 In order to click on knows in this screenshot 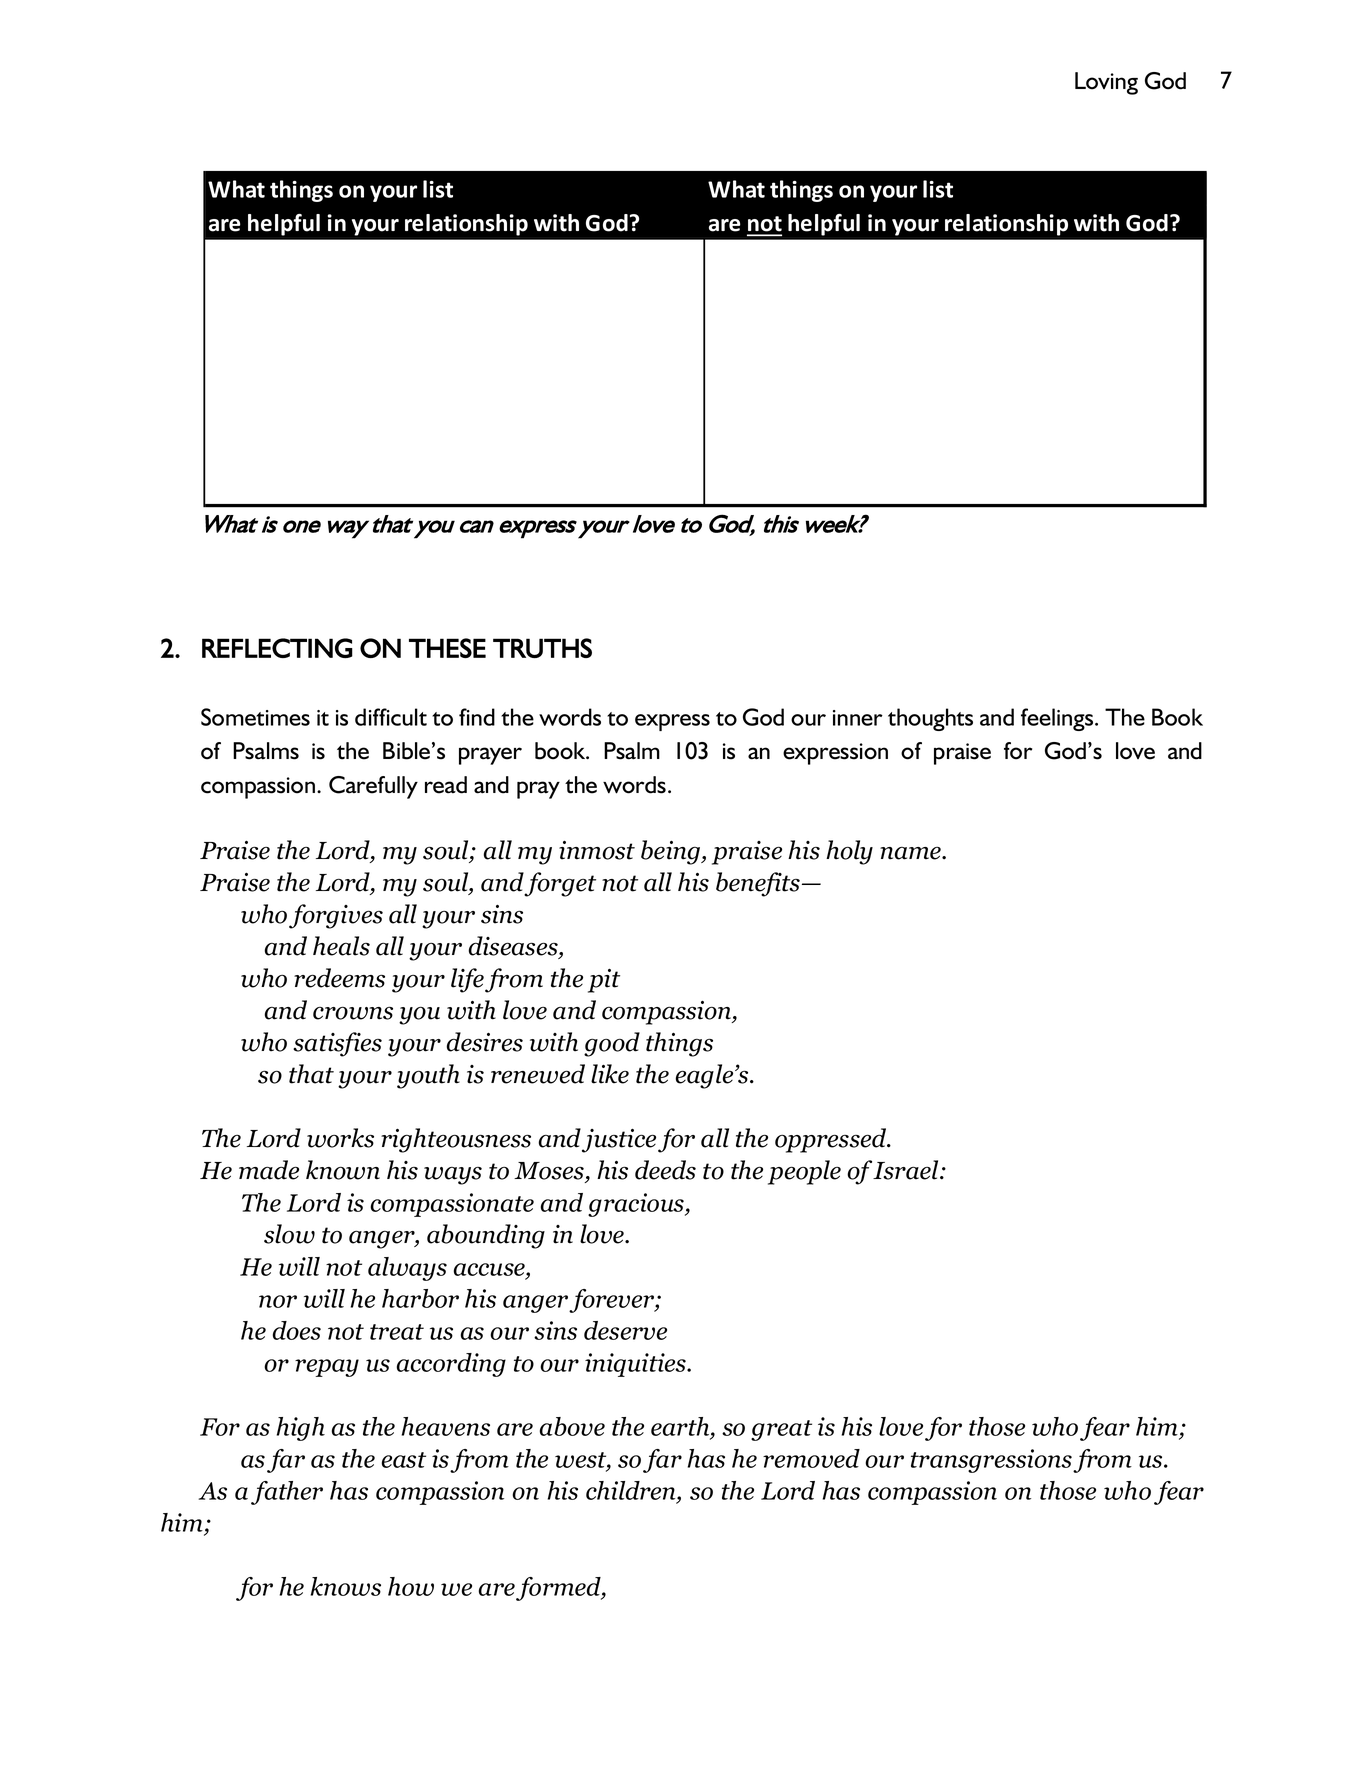, I will do `click(346, 1586)`.
